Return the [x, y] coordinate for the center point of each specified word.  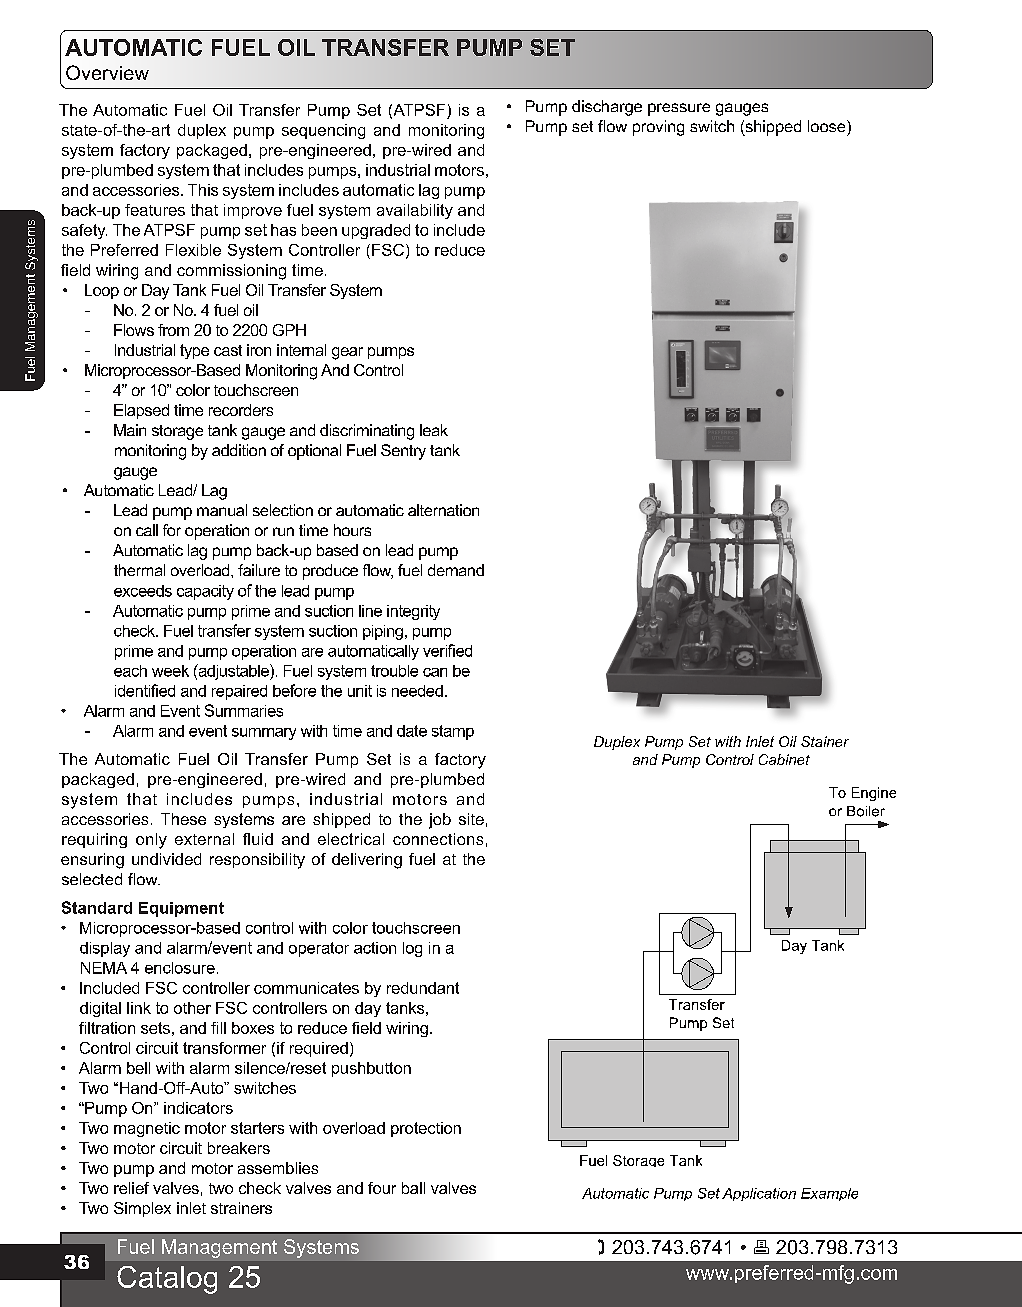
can [435, 672]
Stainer [825, 741]
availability [415, 211]
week [170, 671]
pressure [679, 109]
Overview [107, 72]
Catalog [167, 1280]
